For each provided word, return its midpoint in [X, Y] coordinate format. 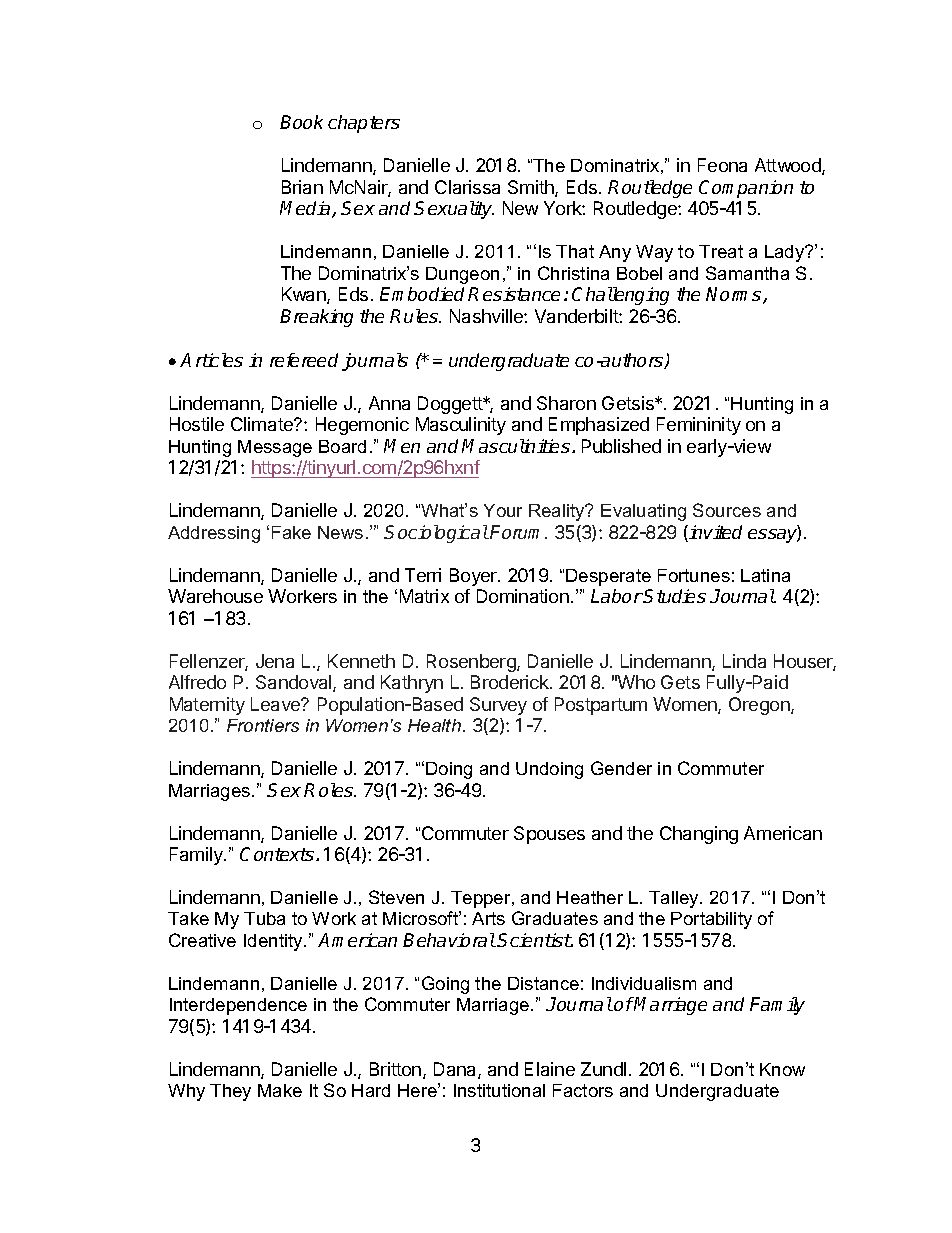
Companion [746, 189]
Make [280, 1090]
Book [301, 122]
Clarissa [467, 187]
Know [782, 1069]
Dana [456, 1070]
